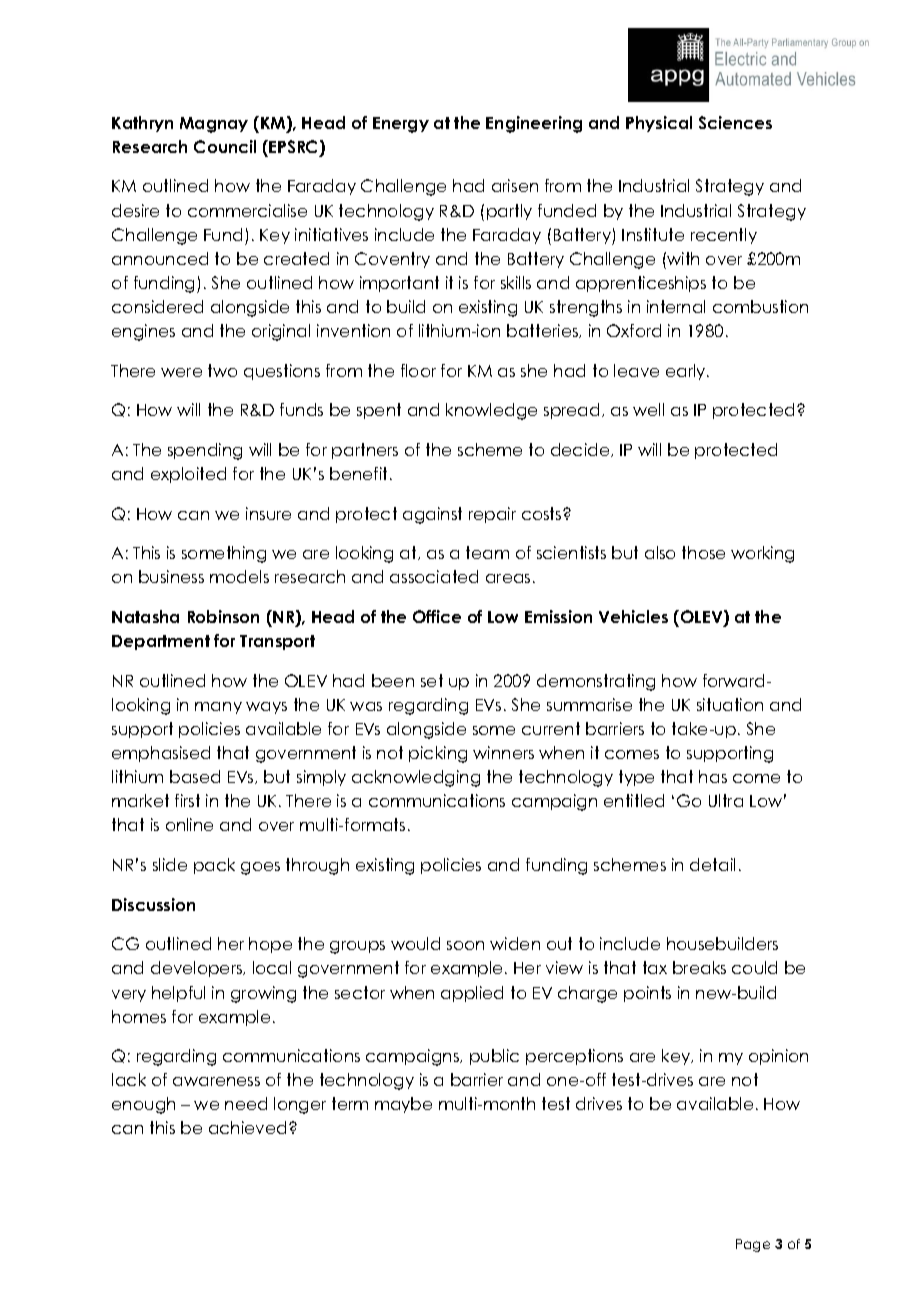 Image resolution: width=924 pixels, height=1308 pixels. Describe the element at coordinates (401, 125) in the image. I see `Energy` at that location.
